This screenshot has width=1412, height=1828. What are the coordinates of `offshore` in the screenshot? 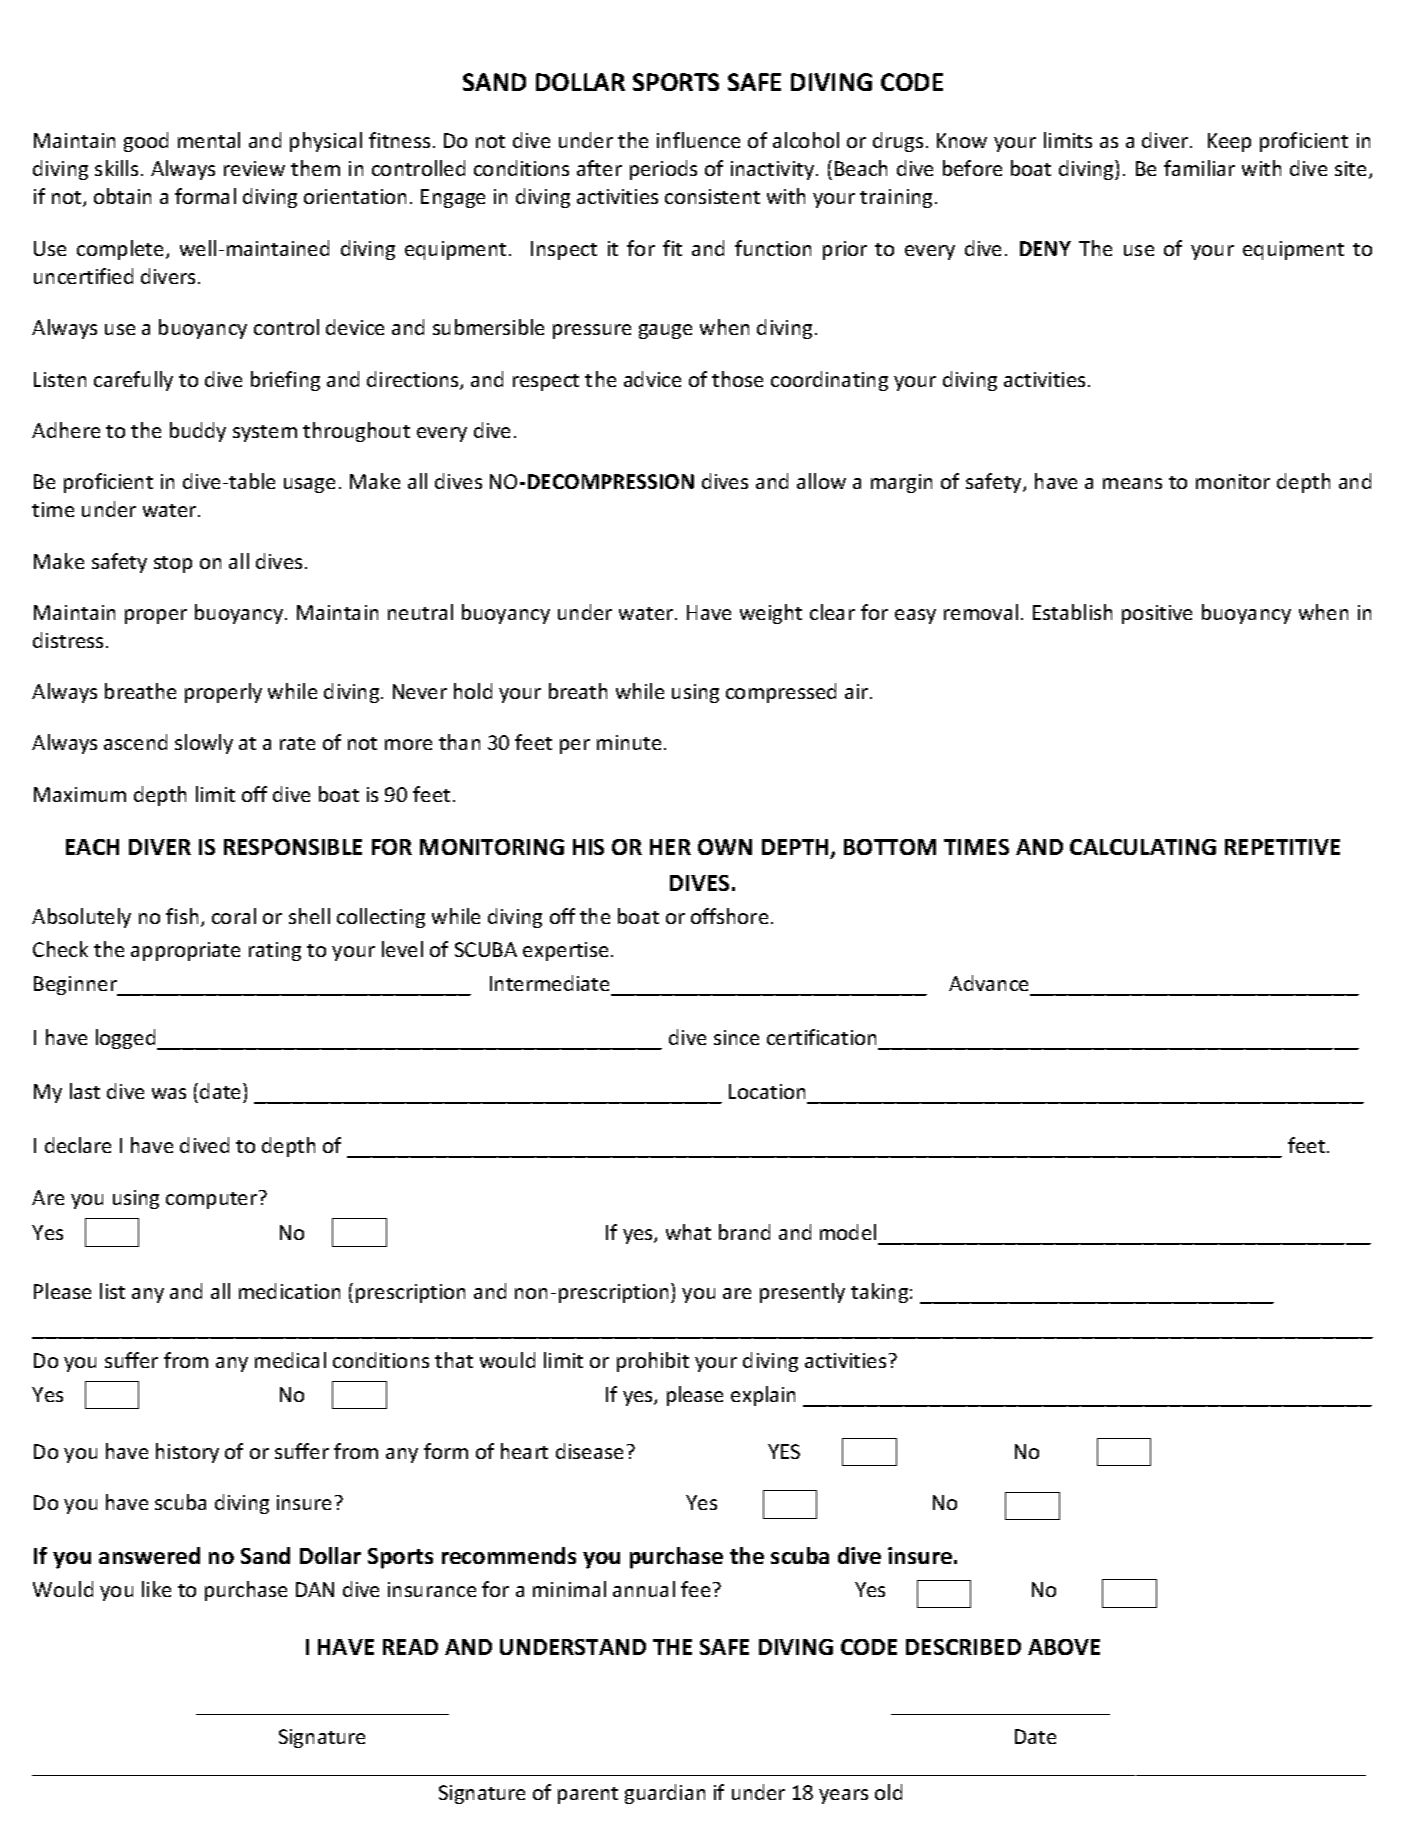 It's located at (729, 916).
